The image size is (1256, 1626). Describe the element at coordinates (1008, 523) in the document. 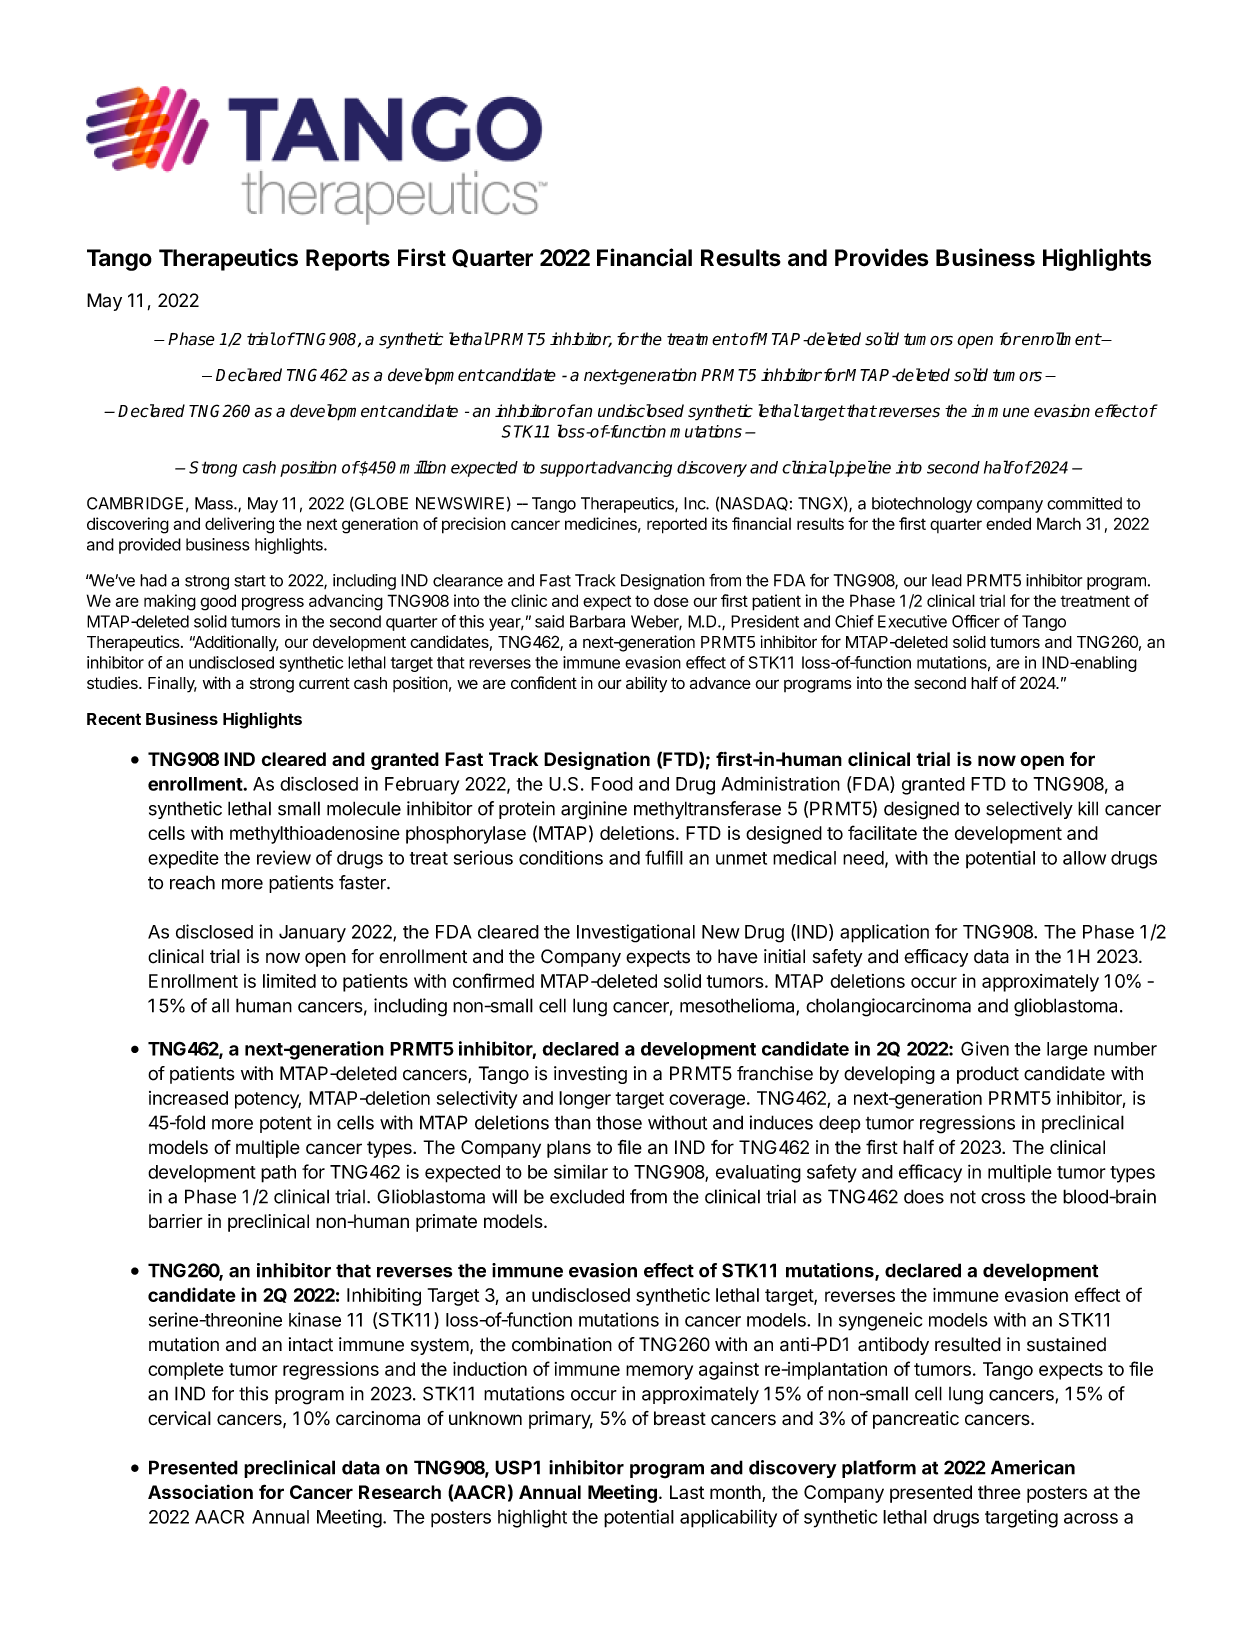

I see `ended` at that location.
